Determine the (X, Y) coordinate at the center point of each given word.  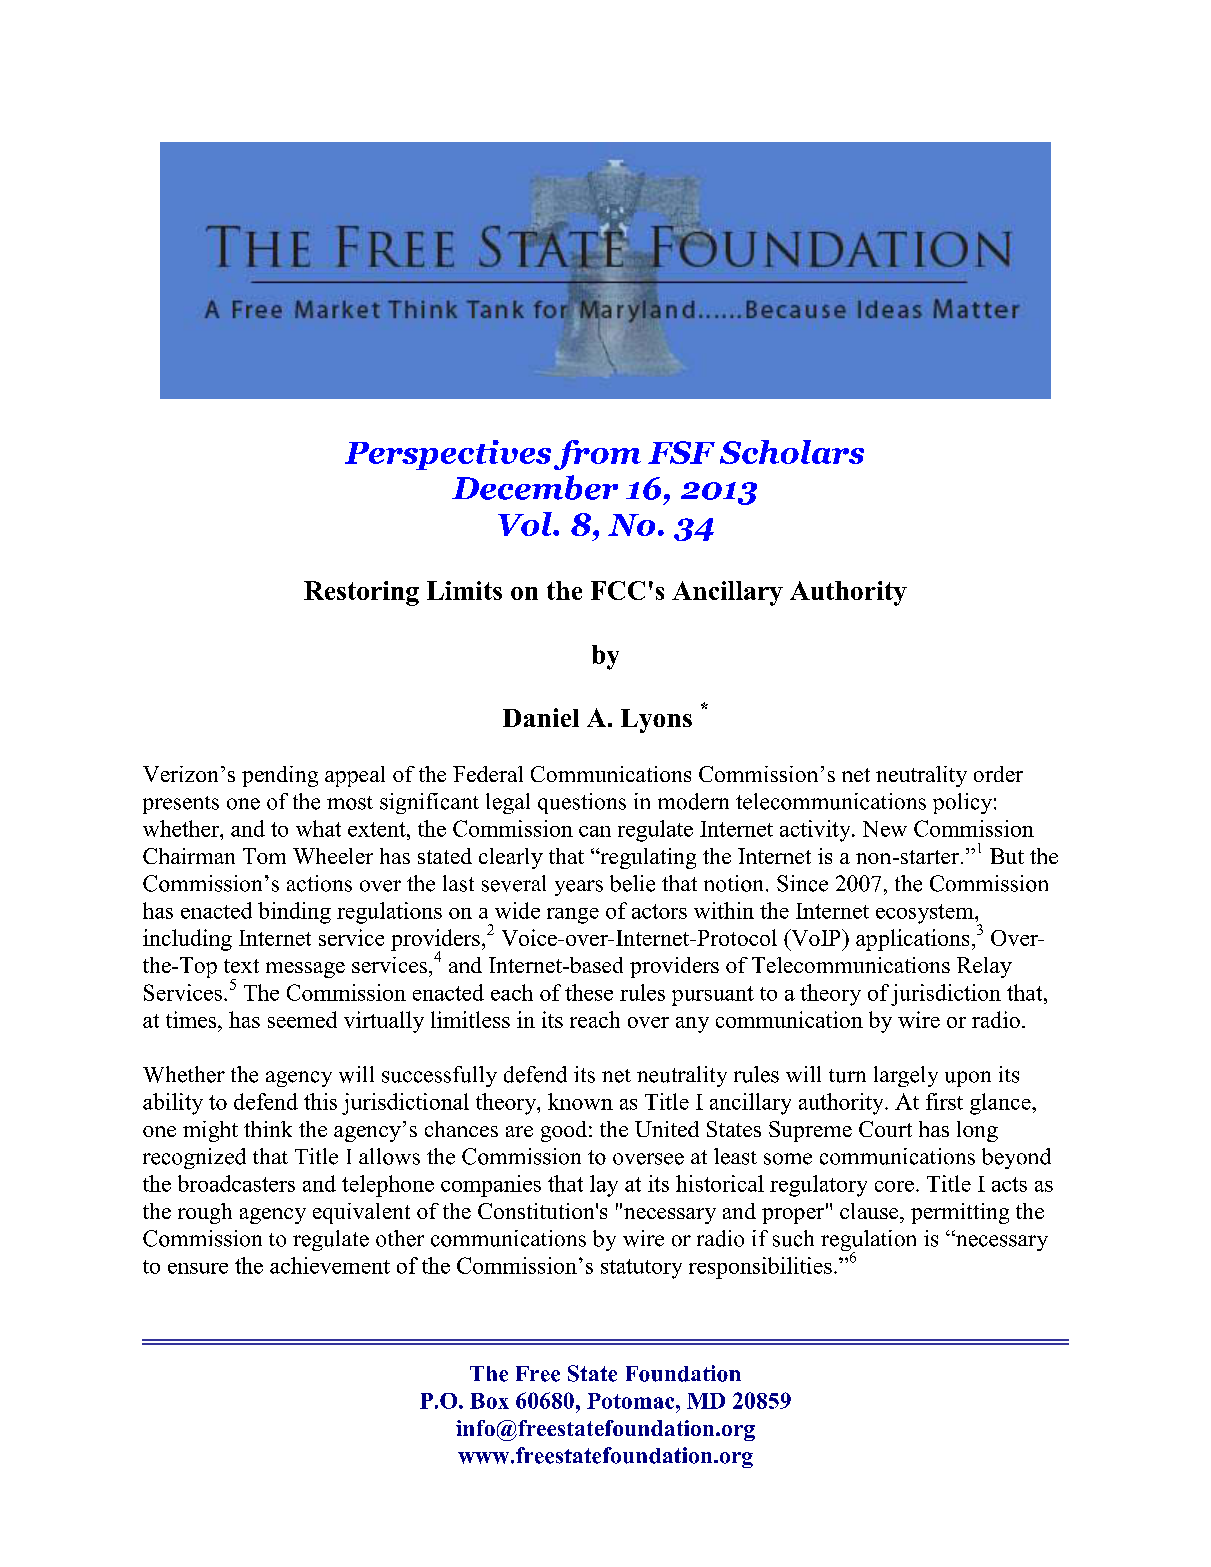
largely (906, 1076)
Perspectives (448, 455)
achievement (330, 1265)
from (597, 455)
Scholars (792, 452)
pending (280, 776)
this (320, 1101)
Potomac (632, 1401)
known (580, 1101)
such (793, 1238)
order (998, 774)
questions (582, 803)
